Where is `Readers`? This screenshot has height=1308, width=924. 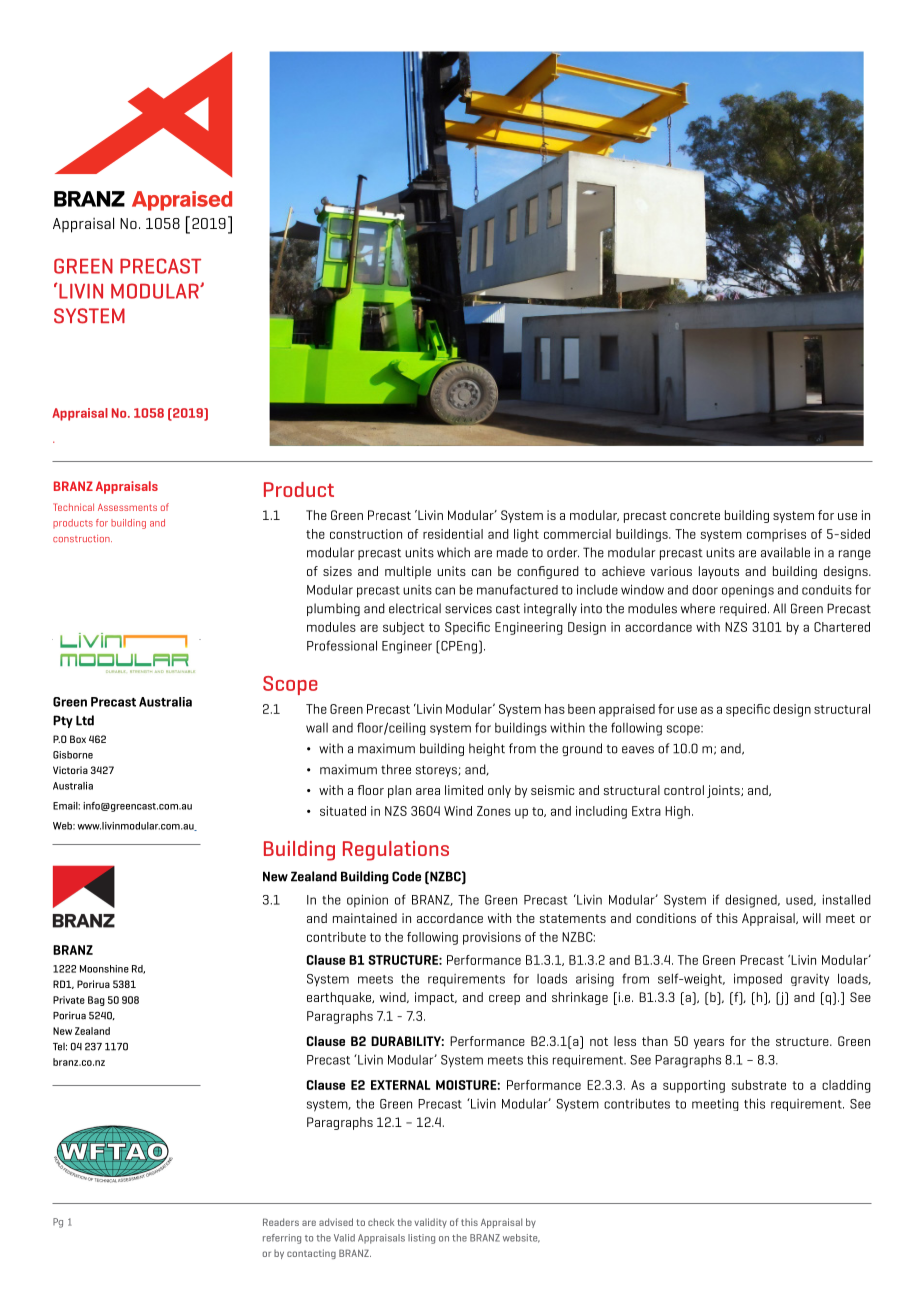 Readers is located at coordinates (281, 1222).
